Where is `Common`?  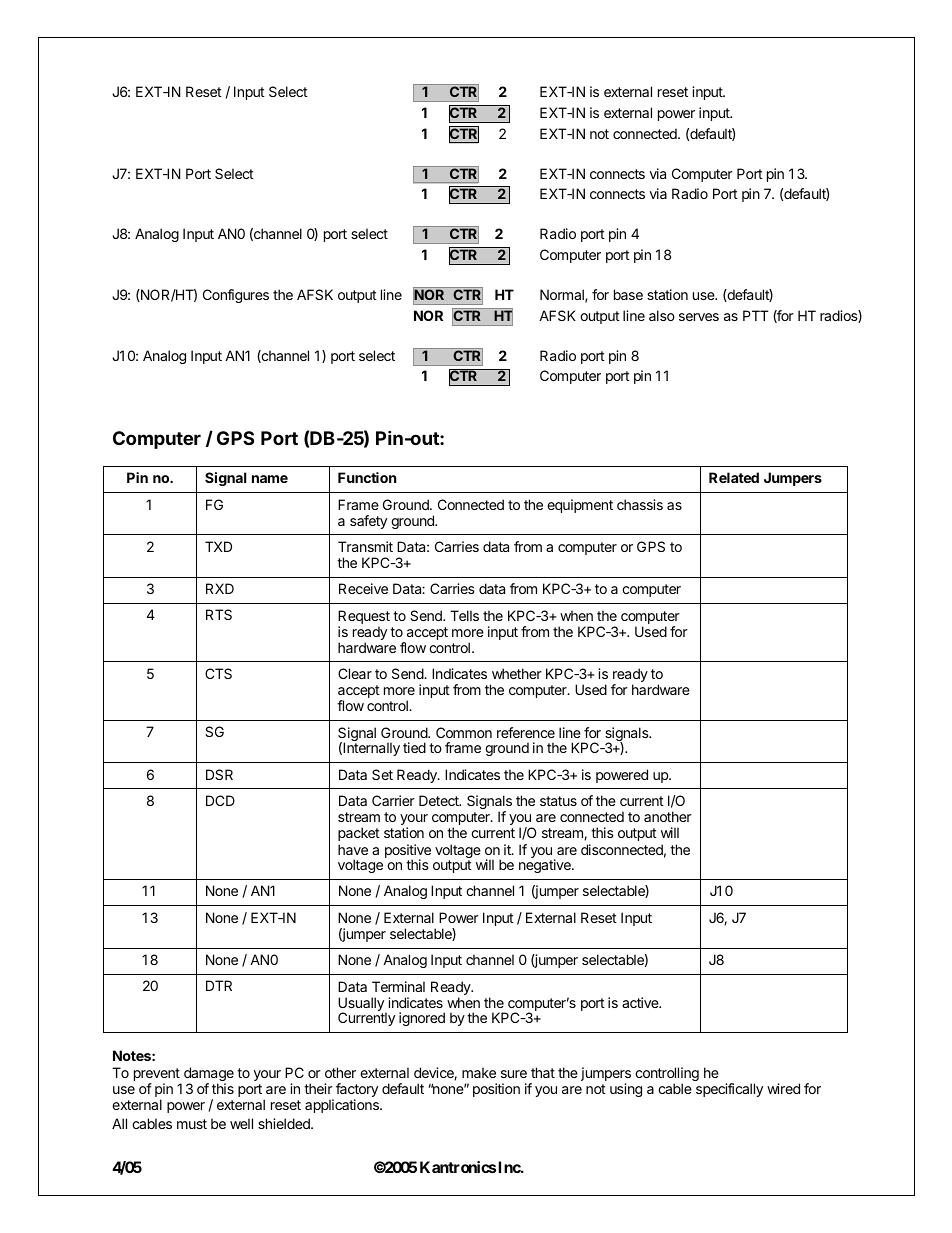
Common is located at coordinates (464, 732).
